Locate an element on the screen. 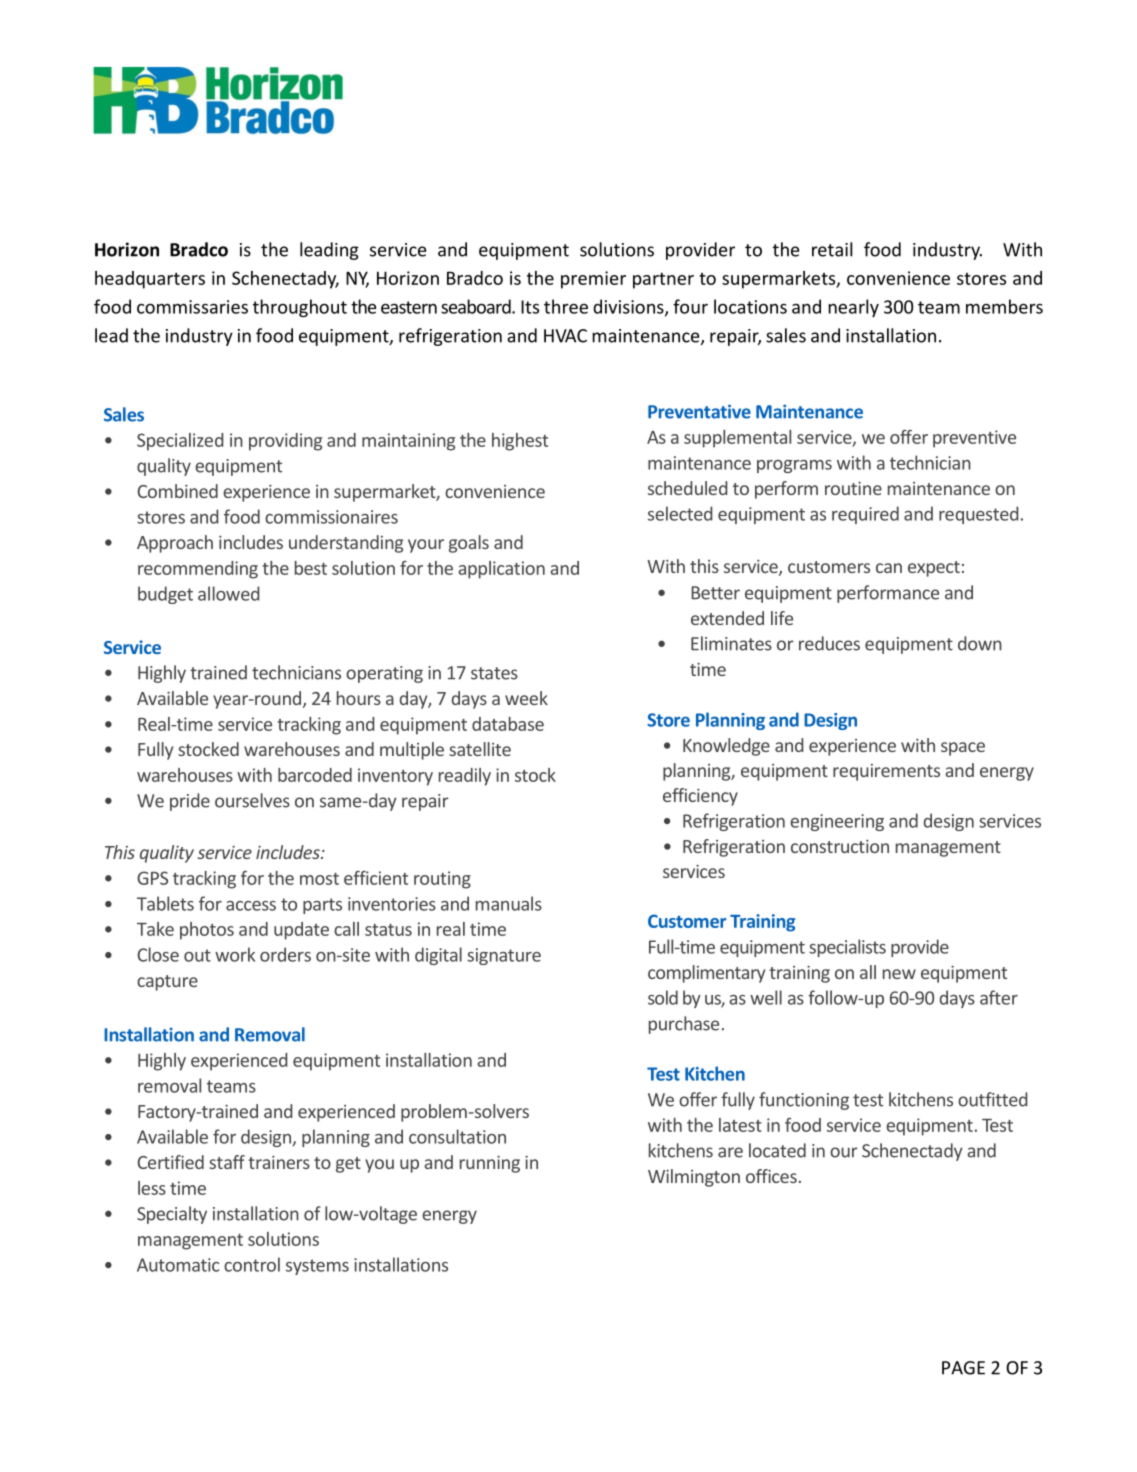 This screenshot has width=1137, height=1472. can is located at coordinates (889, 568).
